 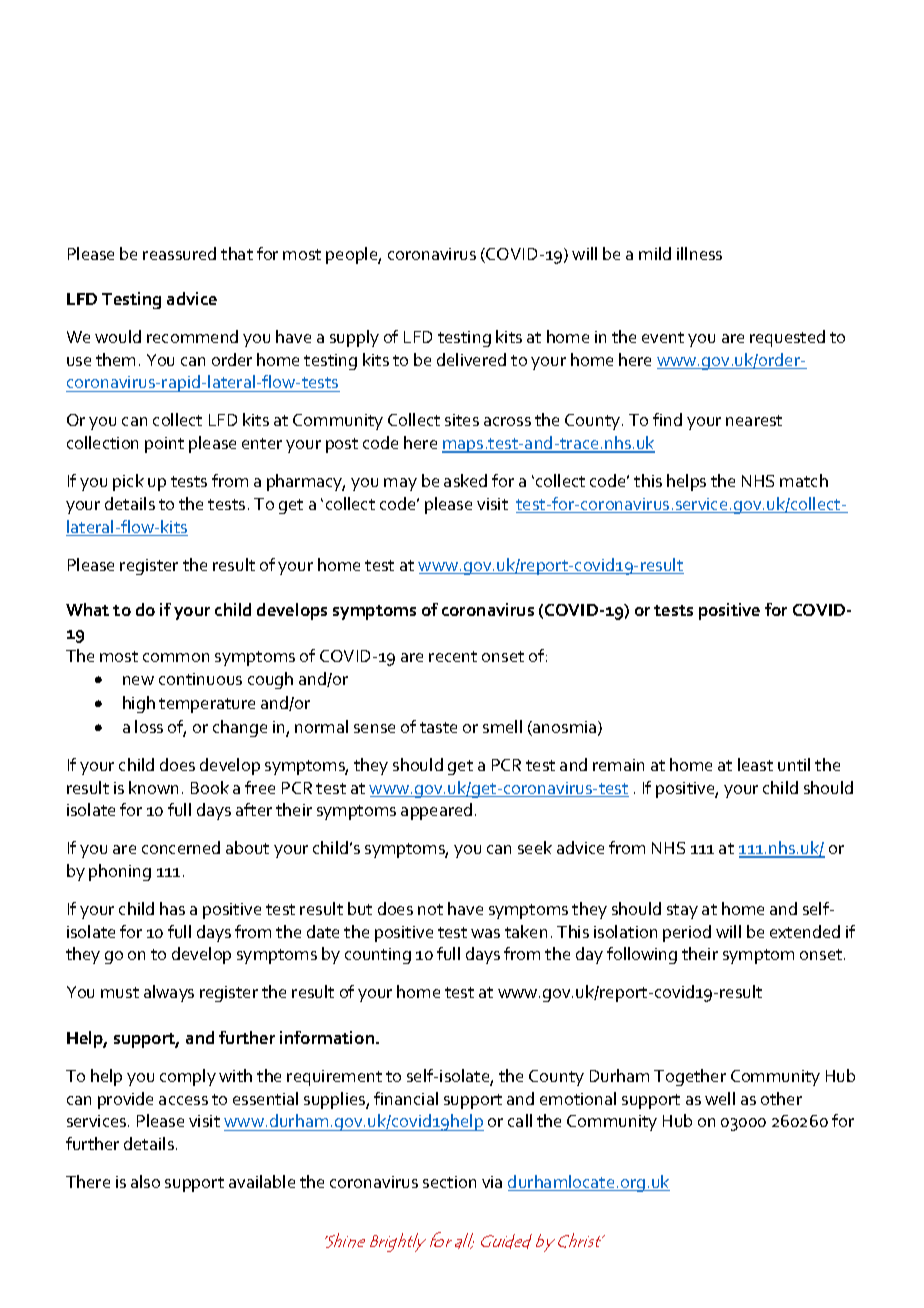 What do you see at coordinates (804, 480) in the screenshot?
I see `match` at bounding box center [804, 480].
